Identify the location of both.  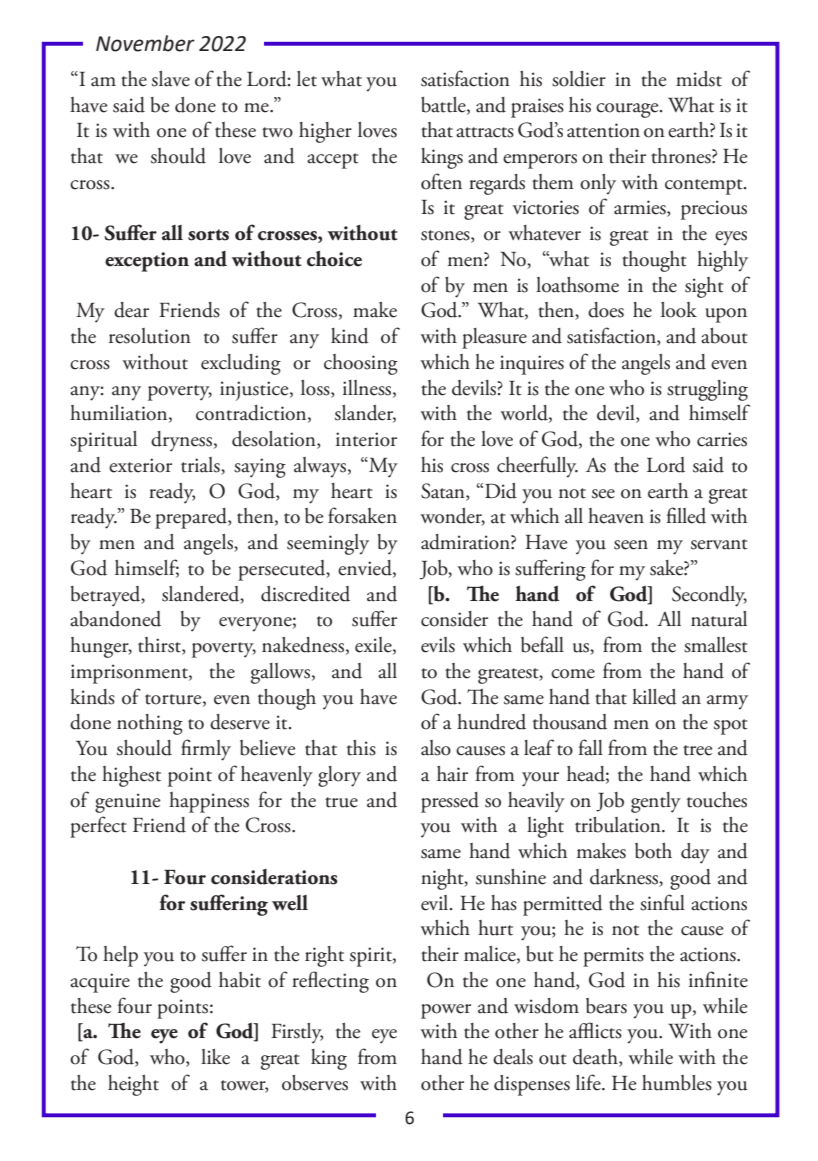
(653, 851).
